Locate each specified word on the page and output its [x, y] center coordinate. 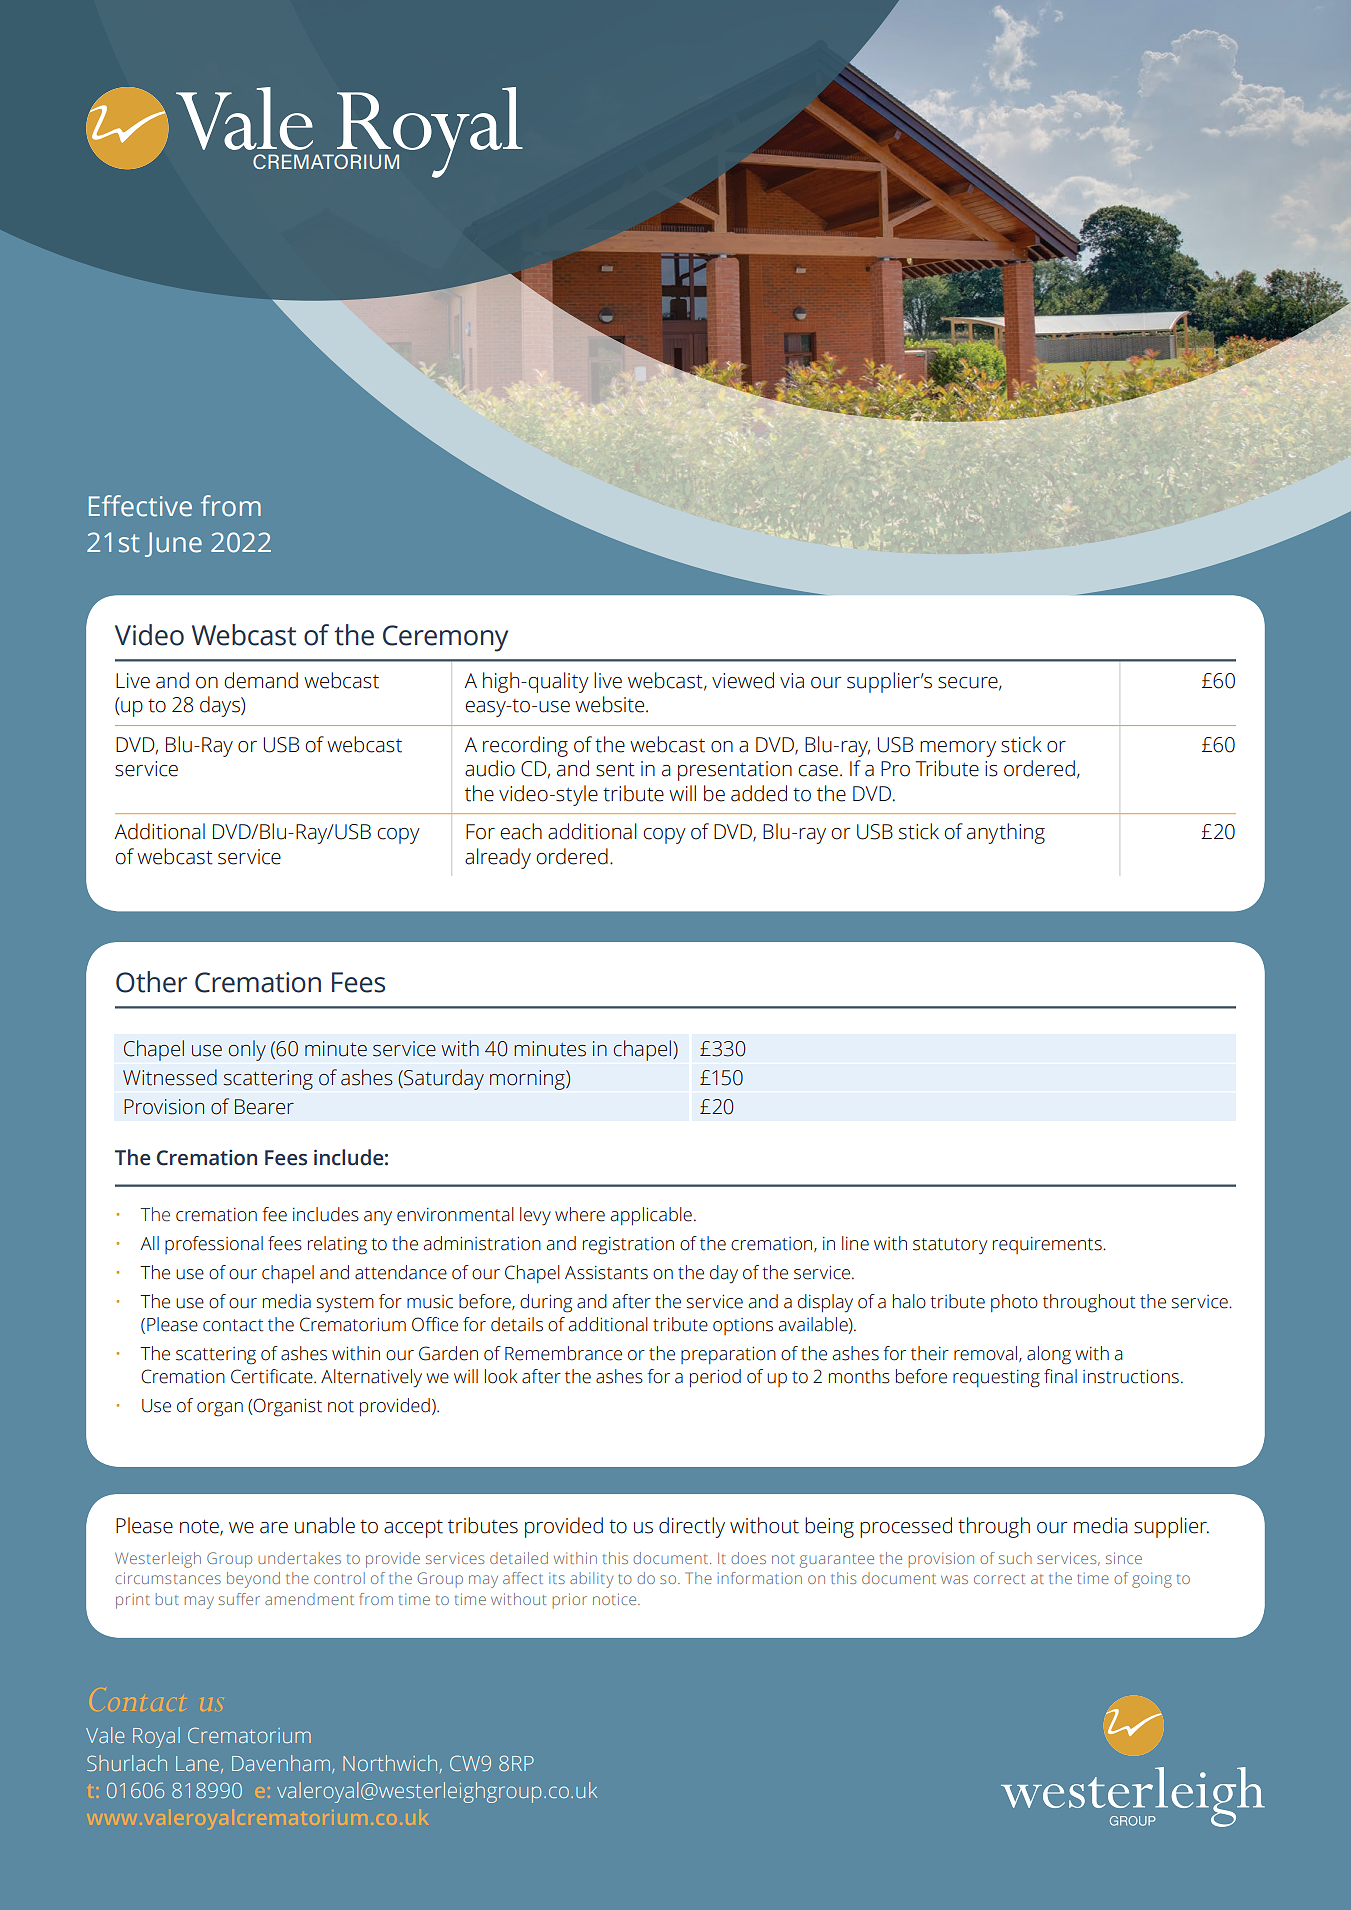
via [792, 681]
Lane [197, 1763]
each [521, 831]
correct [999, 1579]
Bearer [264, 1107]
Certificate [273, 1376]
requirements [1048, 1245]
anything [1006, 833]
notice [616, 1599]
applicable [651, 1216]
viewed [743, 680]
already [498, 858]
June [173, 544]
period [715, 1378]
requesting [996, 1379]
